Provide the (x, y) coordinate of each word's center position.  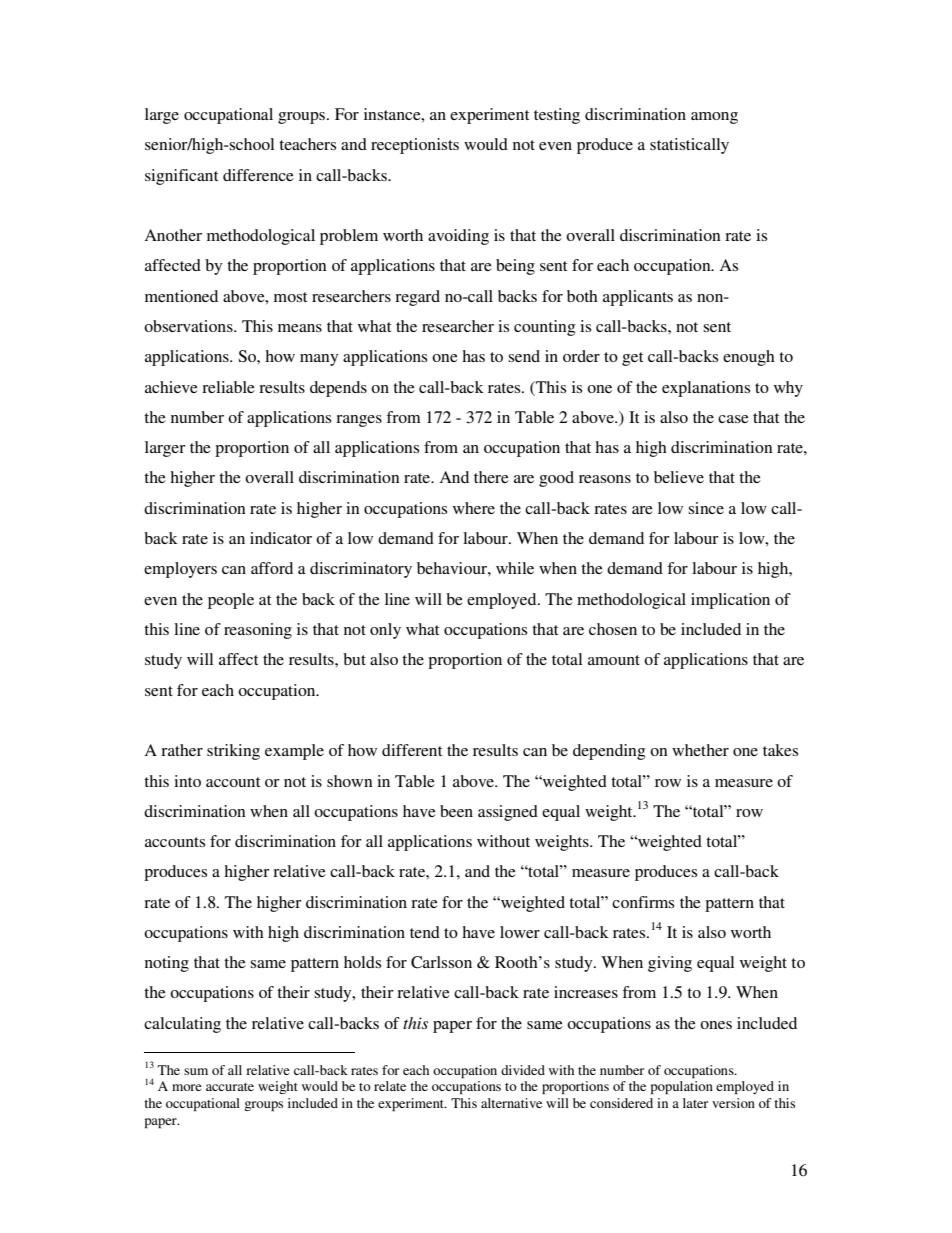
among (714, 118)
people (231, 601)
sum (196, 1071)
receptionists (415, 146)
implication (730, 601)
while (515, 568)
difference (258, 175)
